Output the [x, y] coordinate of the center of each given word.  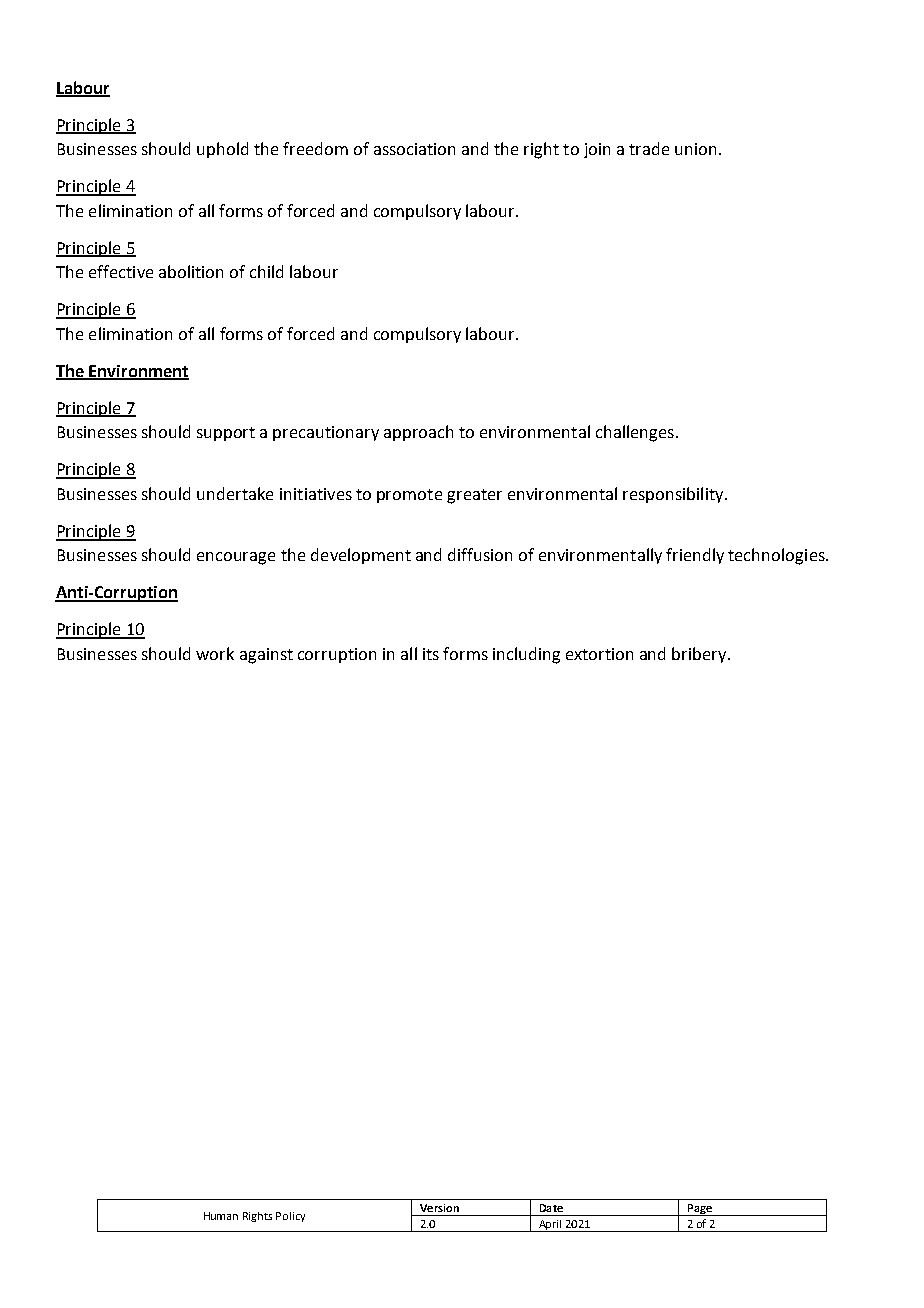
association [414, 149]
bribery [700, 655]
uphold [222, 150]
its [431, 654]
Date [551, 1208]
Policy [290, 1217]
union [695, 149]
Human [221, 1216]
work [215, 653]
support [226, 434]
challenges [635, 433]
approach [418, 433]
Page [699, 1210]
